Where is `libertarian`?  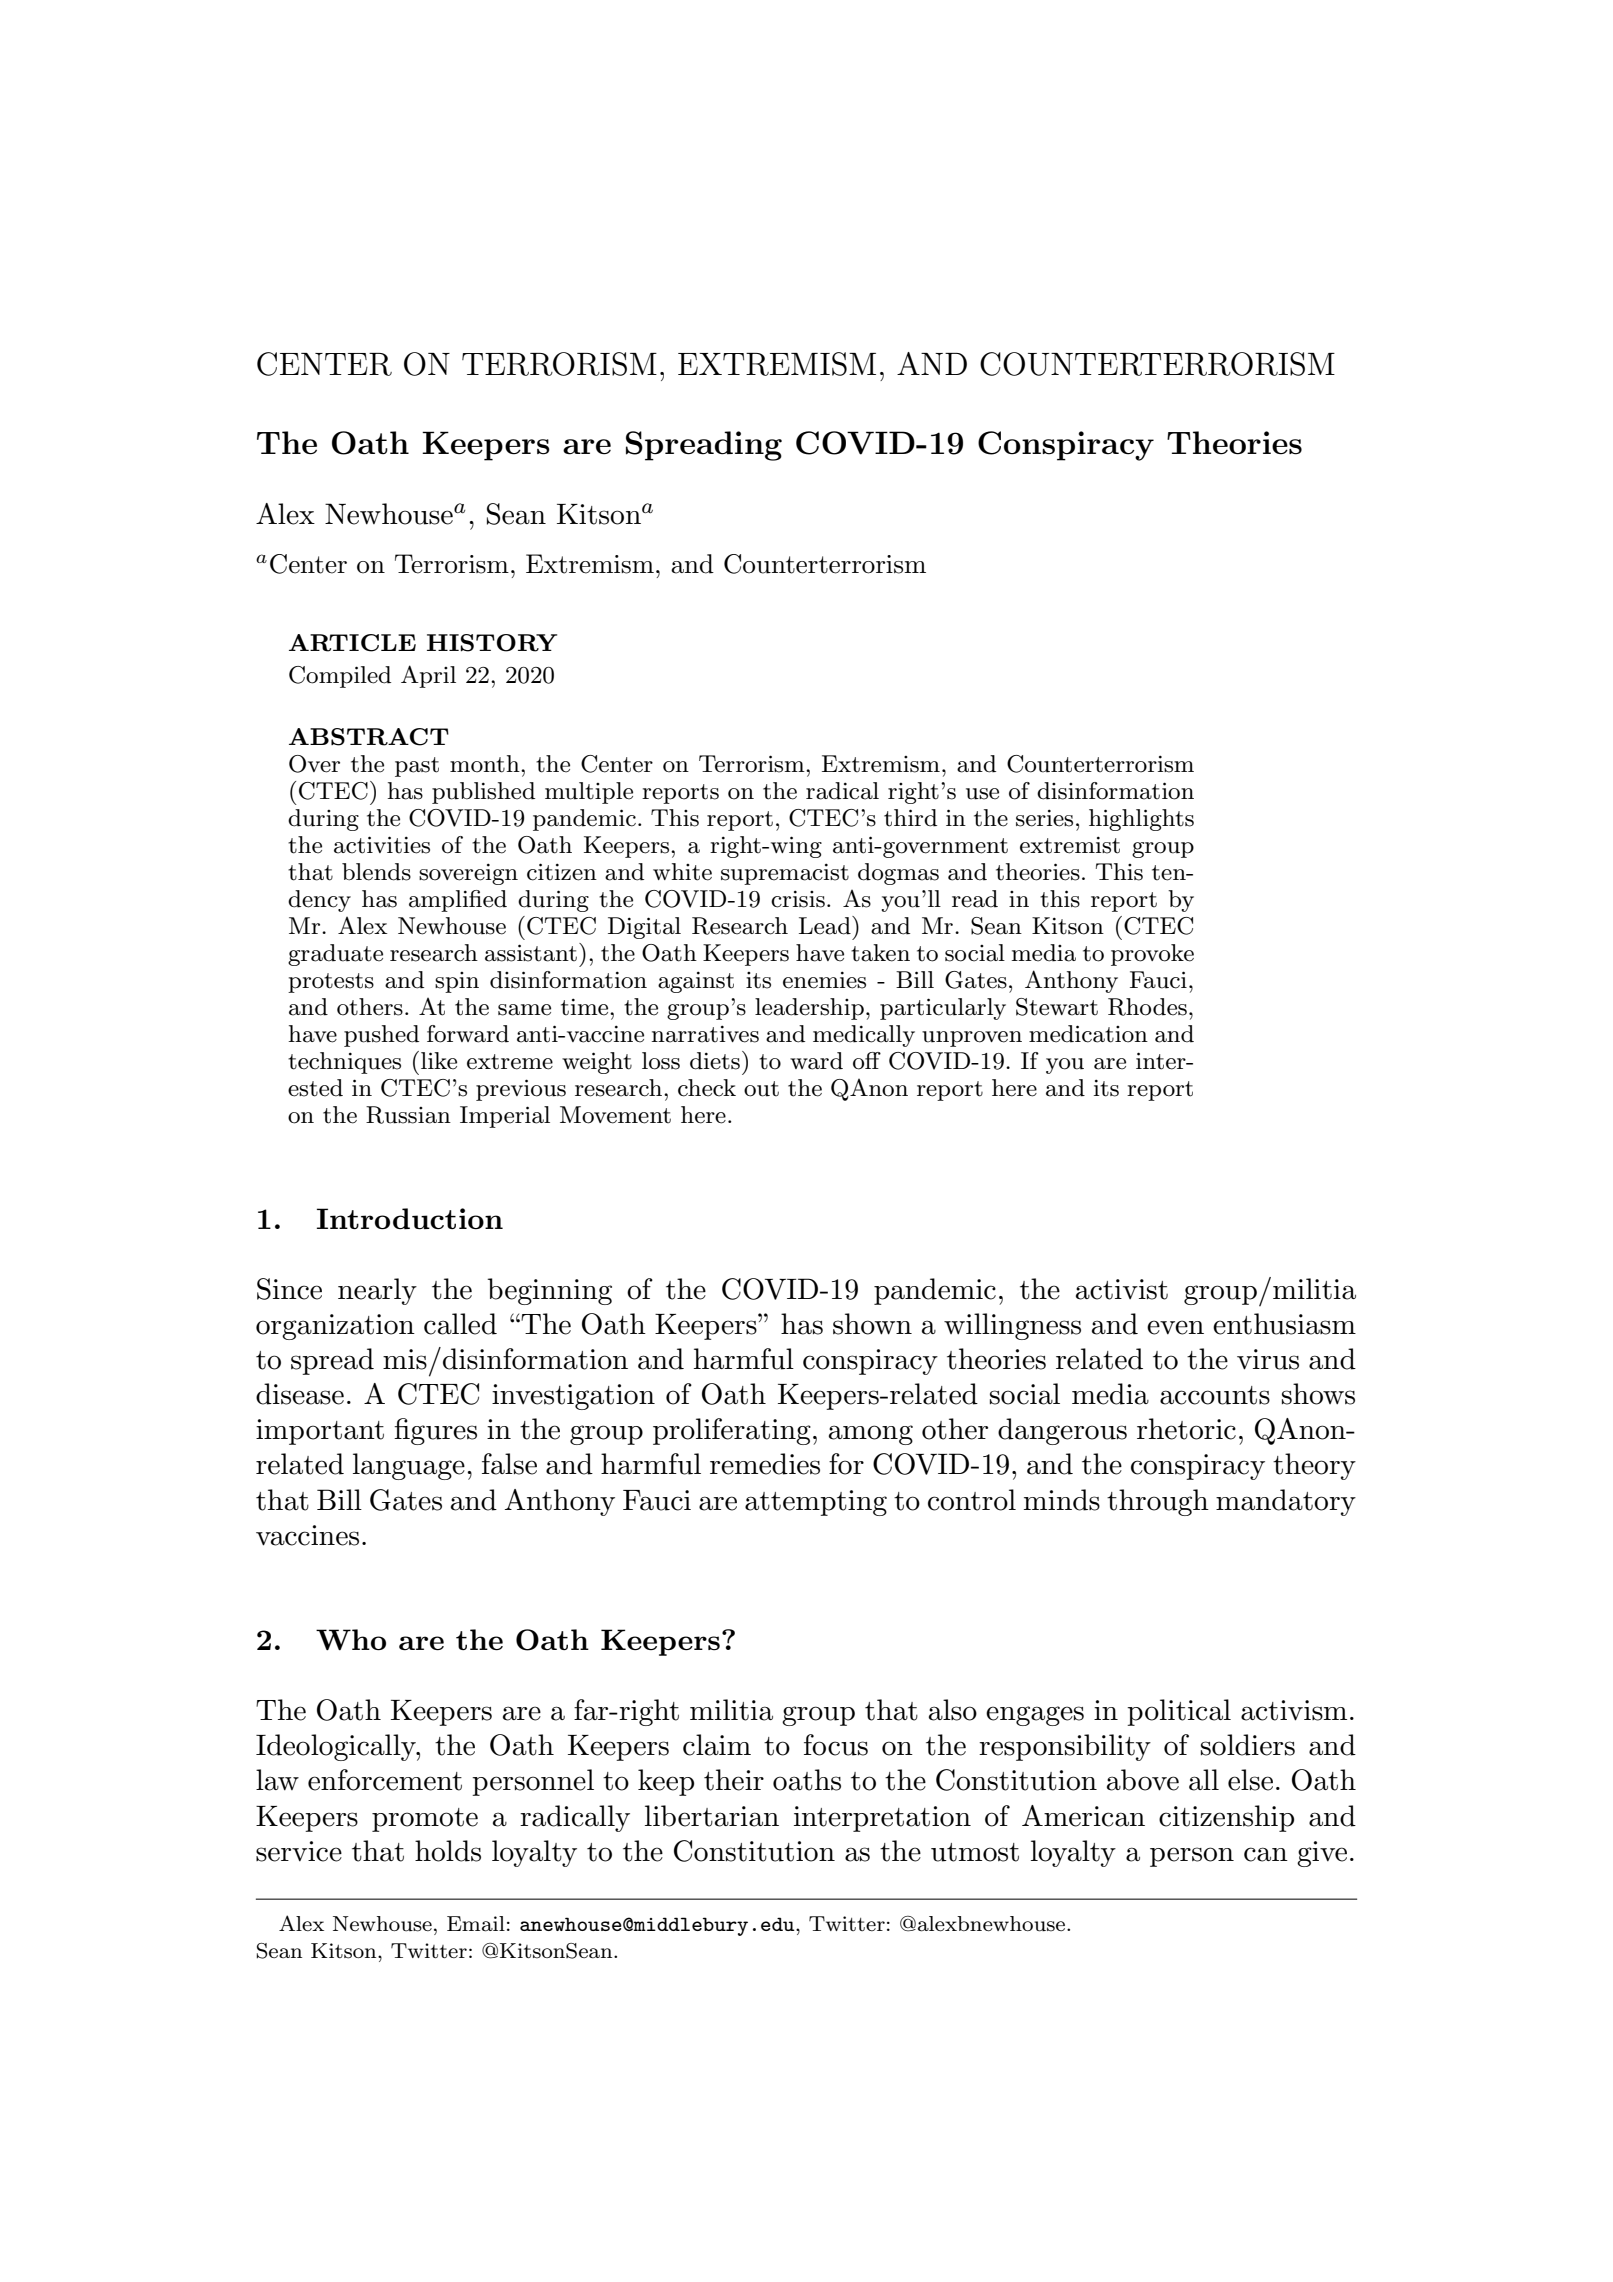
libertarian is located at coordinates (712, 1816).
